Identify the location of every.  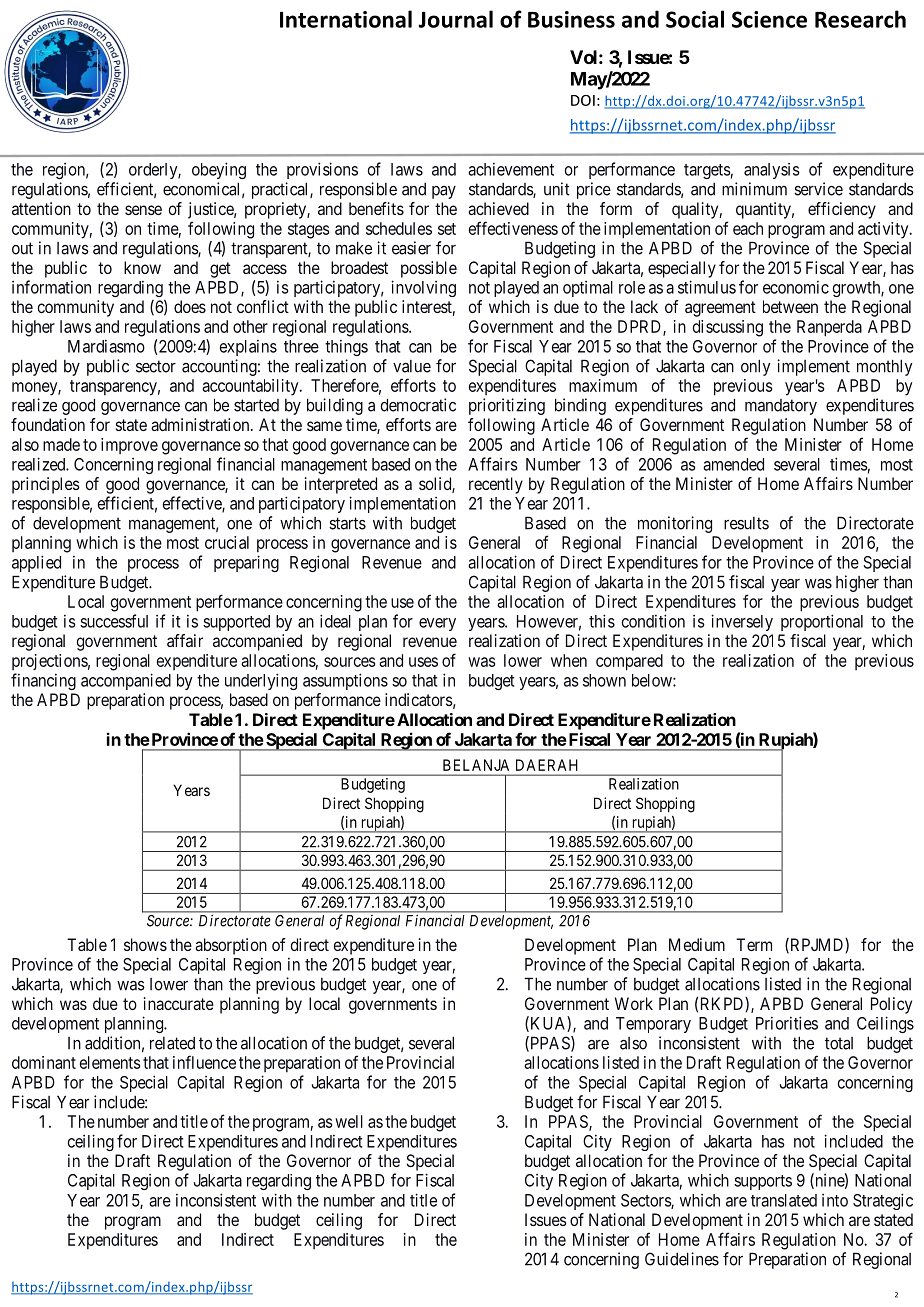
(437, 624).
